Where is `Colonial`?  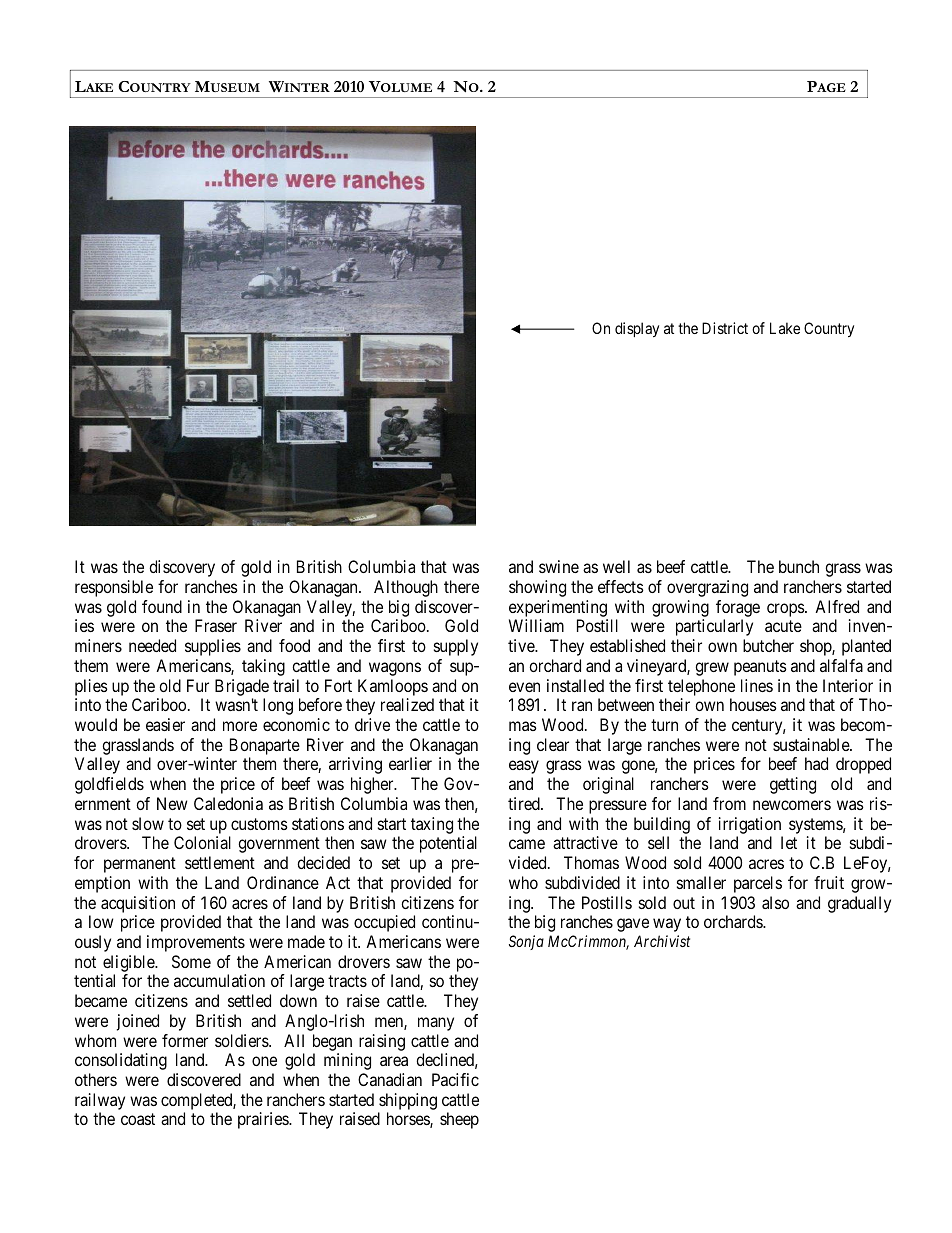
Colonial is located at coordinates (202, 842).
